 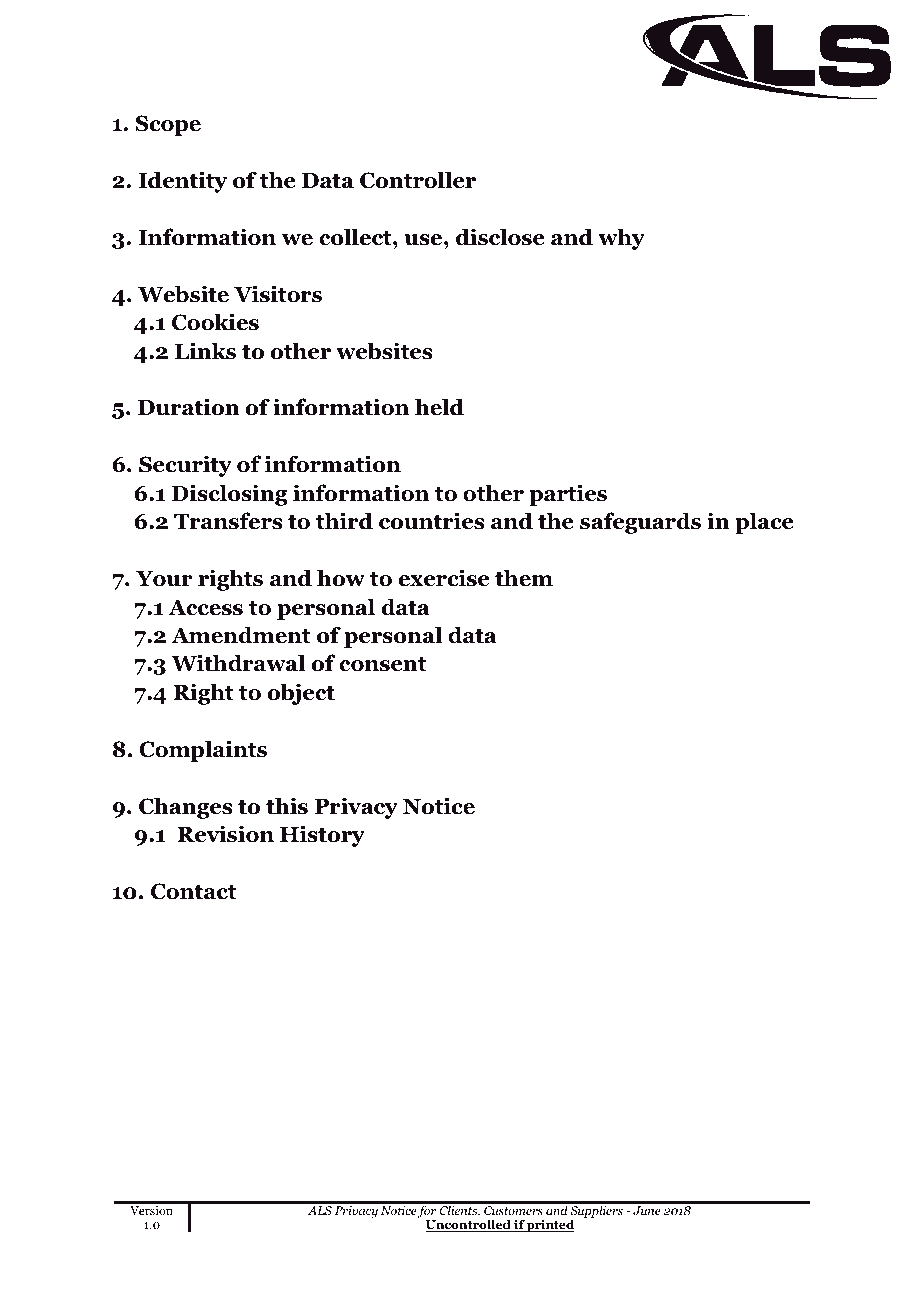 I want to click on held, so click(x=439, y=407).
